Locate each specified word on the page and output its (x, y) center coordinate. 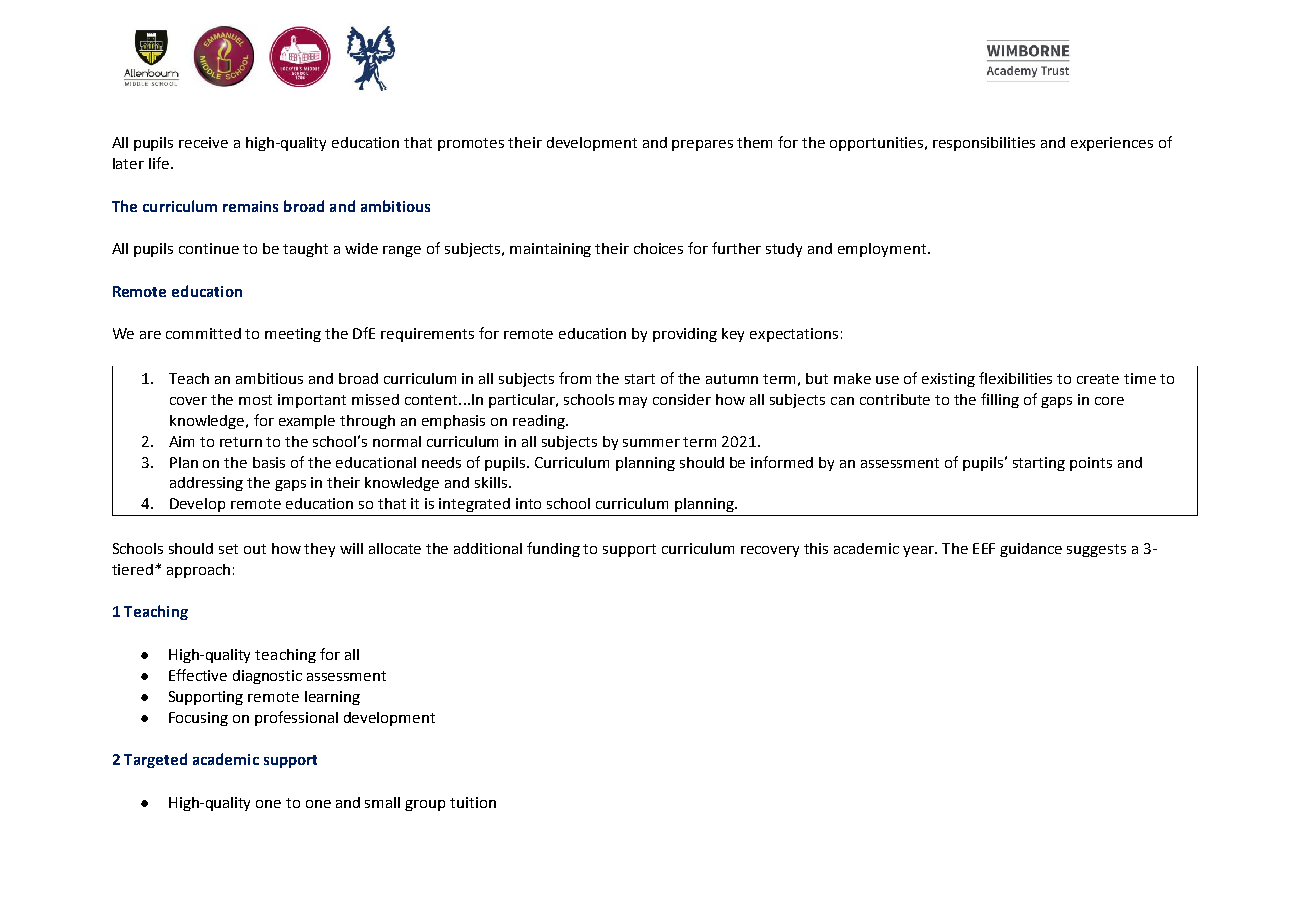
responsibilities (984, 144)
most (255, 400)
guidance (1031, 550)
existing (948, 380)
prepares (702, 145)
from (575, 378)
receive (203, 142)
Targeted (155, 760)
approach (198, 571)
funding (553, 549)
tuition (473, 802)
